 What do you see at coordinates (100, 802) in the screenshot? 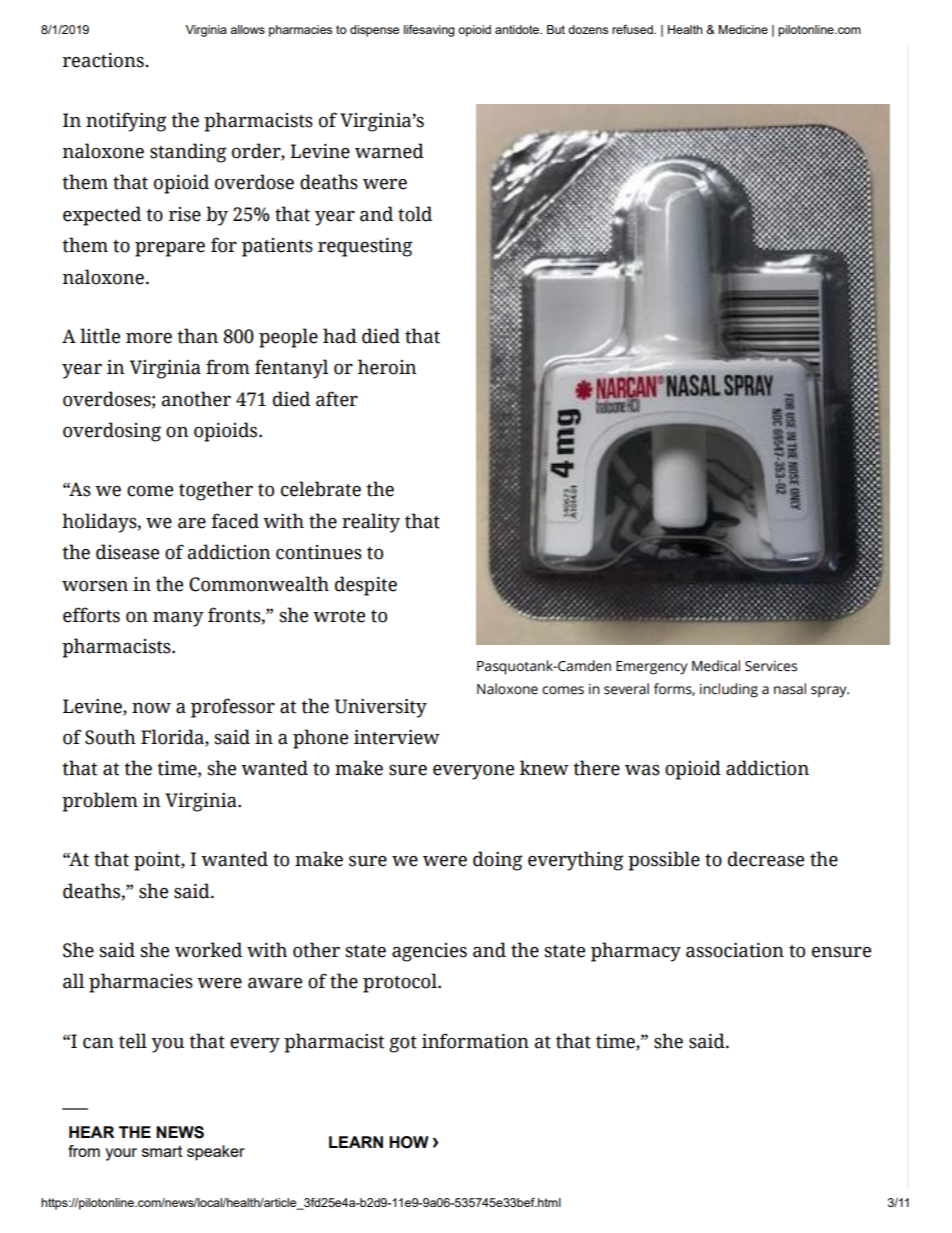
I see `problem` at bounding box center [100, 802].
